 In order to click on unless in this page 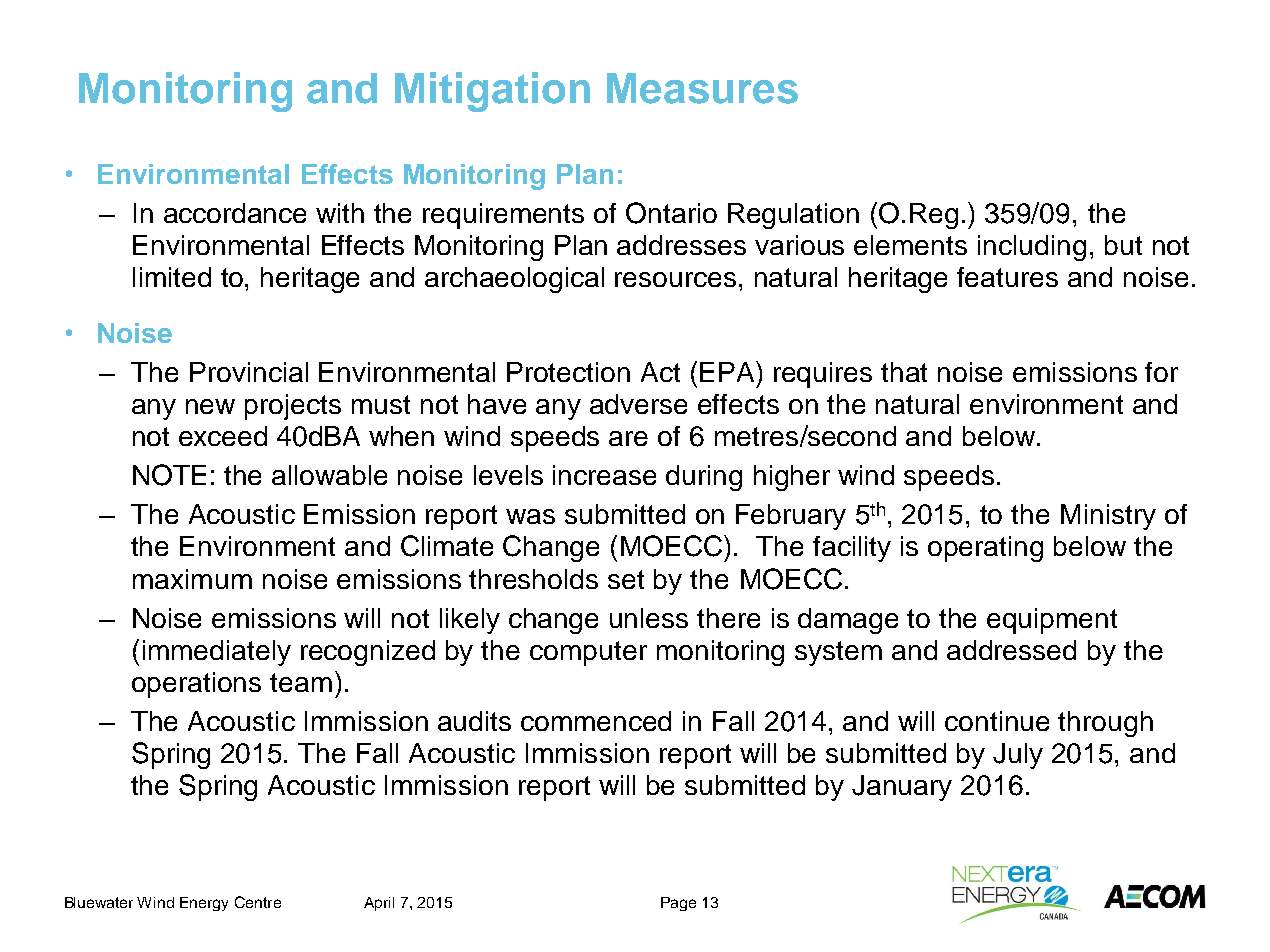, I will do `click(649, 618)`.
